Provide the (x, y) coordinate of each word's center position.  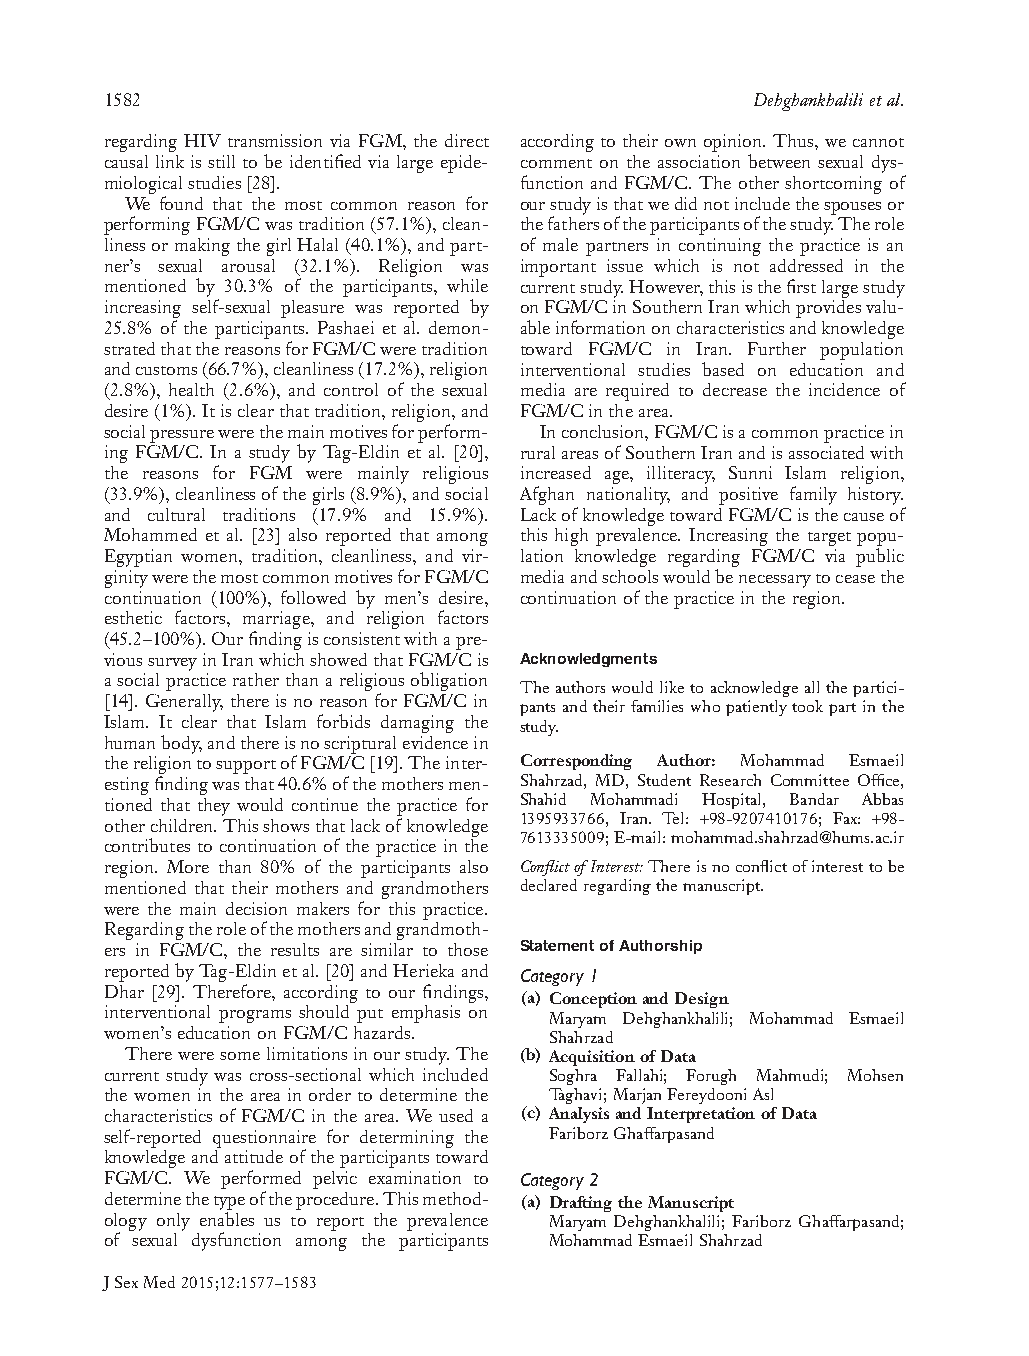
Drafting (581, 1204)
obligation (449, 681)
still (221, 161)
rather (256, 679)
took (807, 706)
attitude (254, 1156)
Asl (763, 1094)
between (779, 161)
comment (556, 163)
